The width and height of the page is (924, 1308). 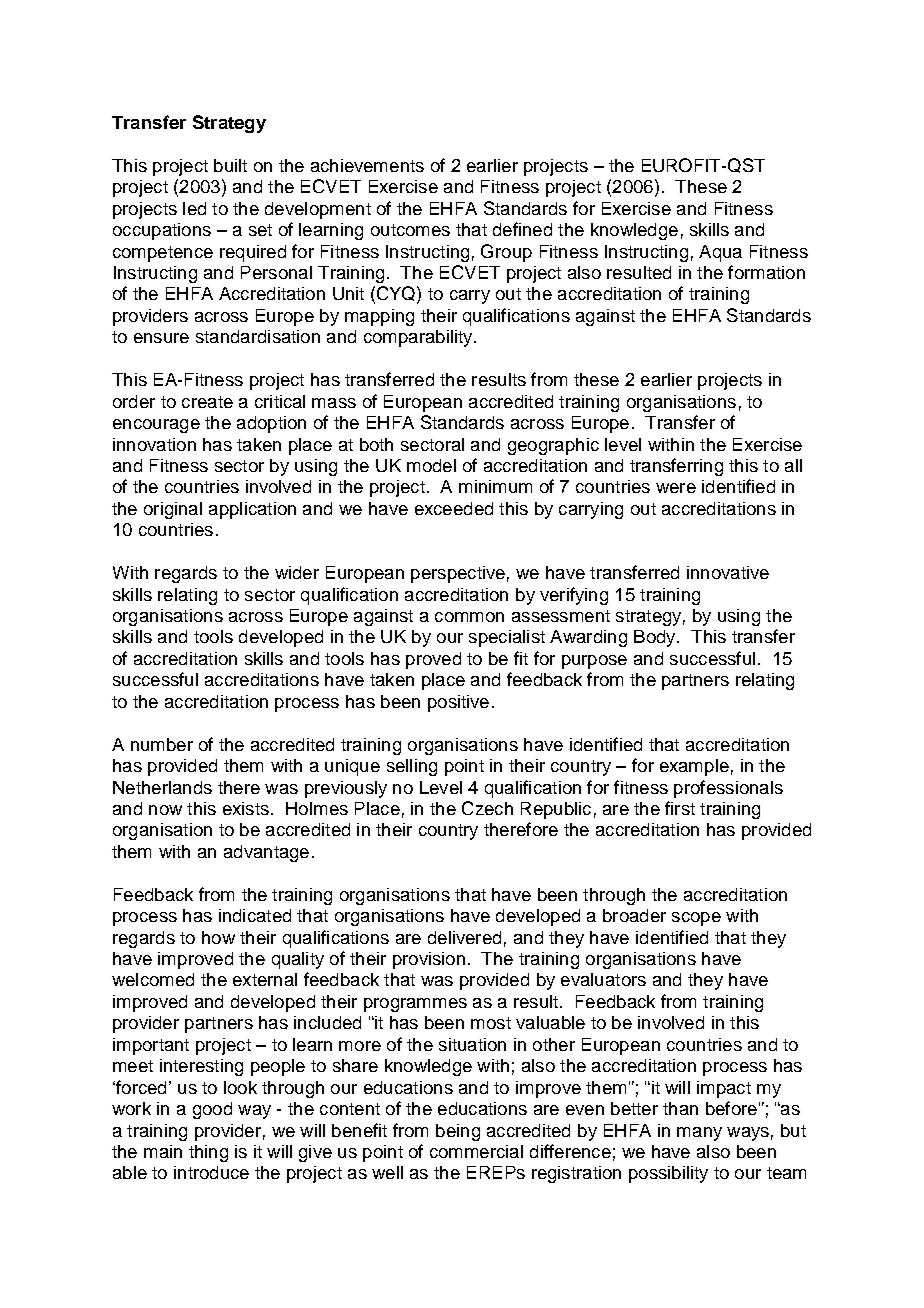 What do you see at coordinates (487, 808) in the page?
I see `Czech` at bounding box center [487, 808].
